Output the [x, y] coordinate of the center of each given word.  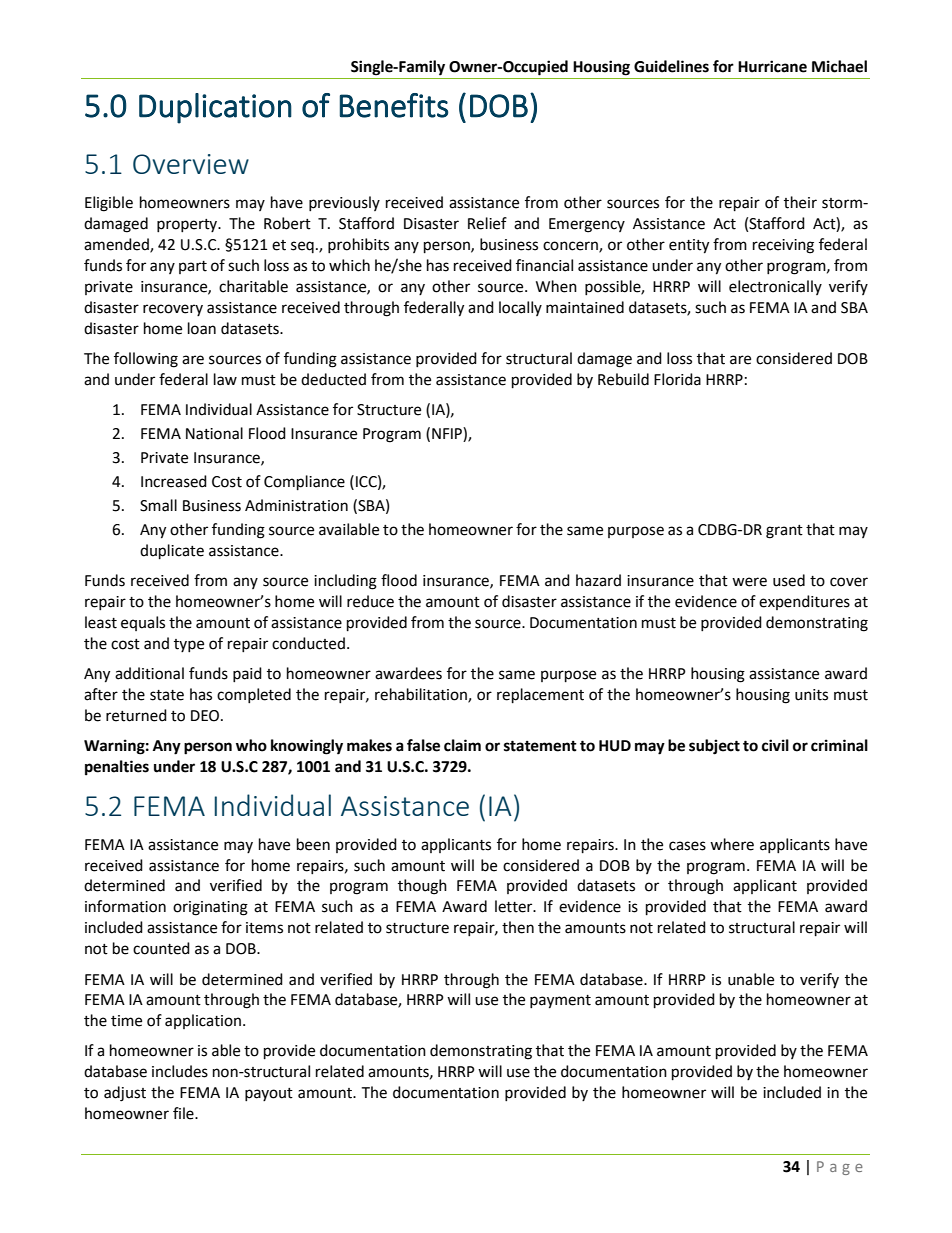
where [732, 844]
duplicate [172, 552]
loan [202, 328]
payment [560, 1002]
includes [180, 1071]
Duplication [215, 108]
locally [520, 308]
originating [210, 908]
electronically [775, 287]
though [422, 887]
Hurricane [772, 66]
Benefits [394, 105]
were [749, 582]
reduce [370, 601]
